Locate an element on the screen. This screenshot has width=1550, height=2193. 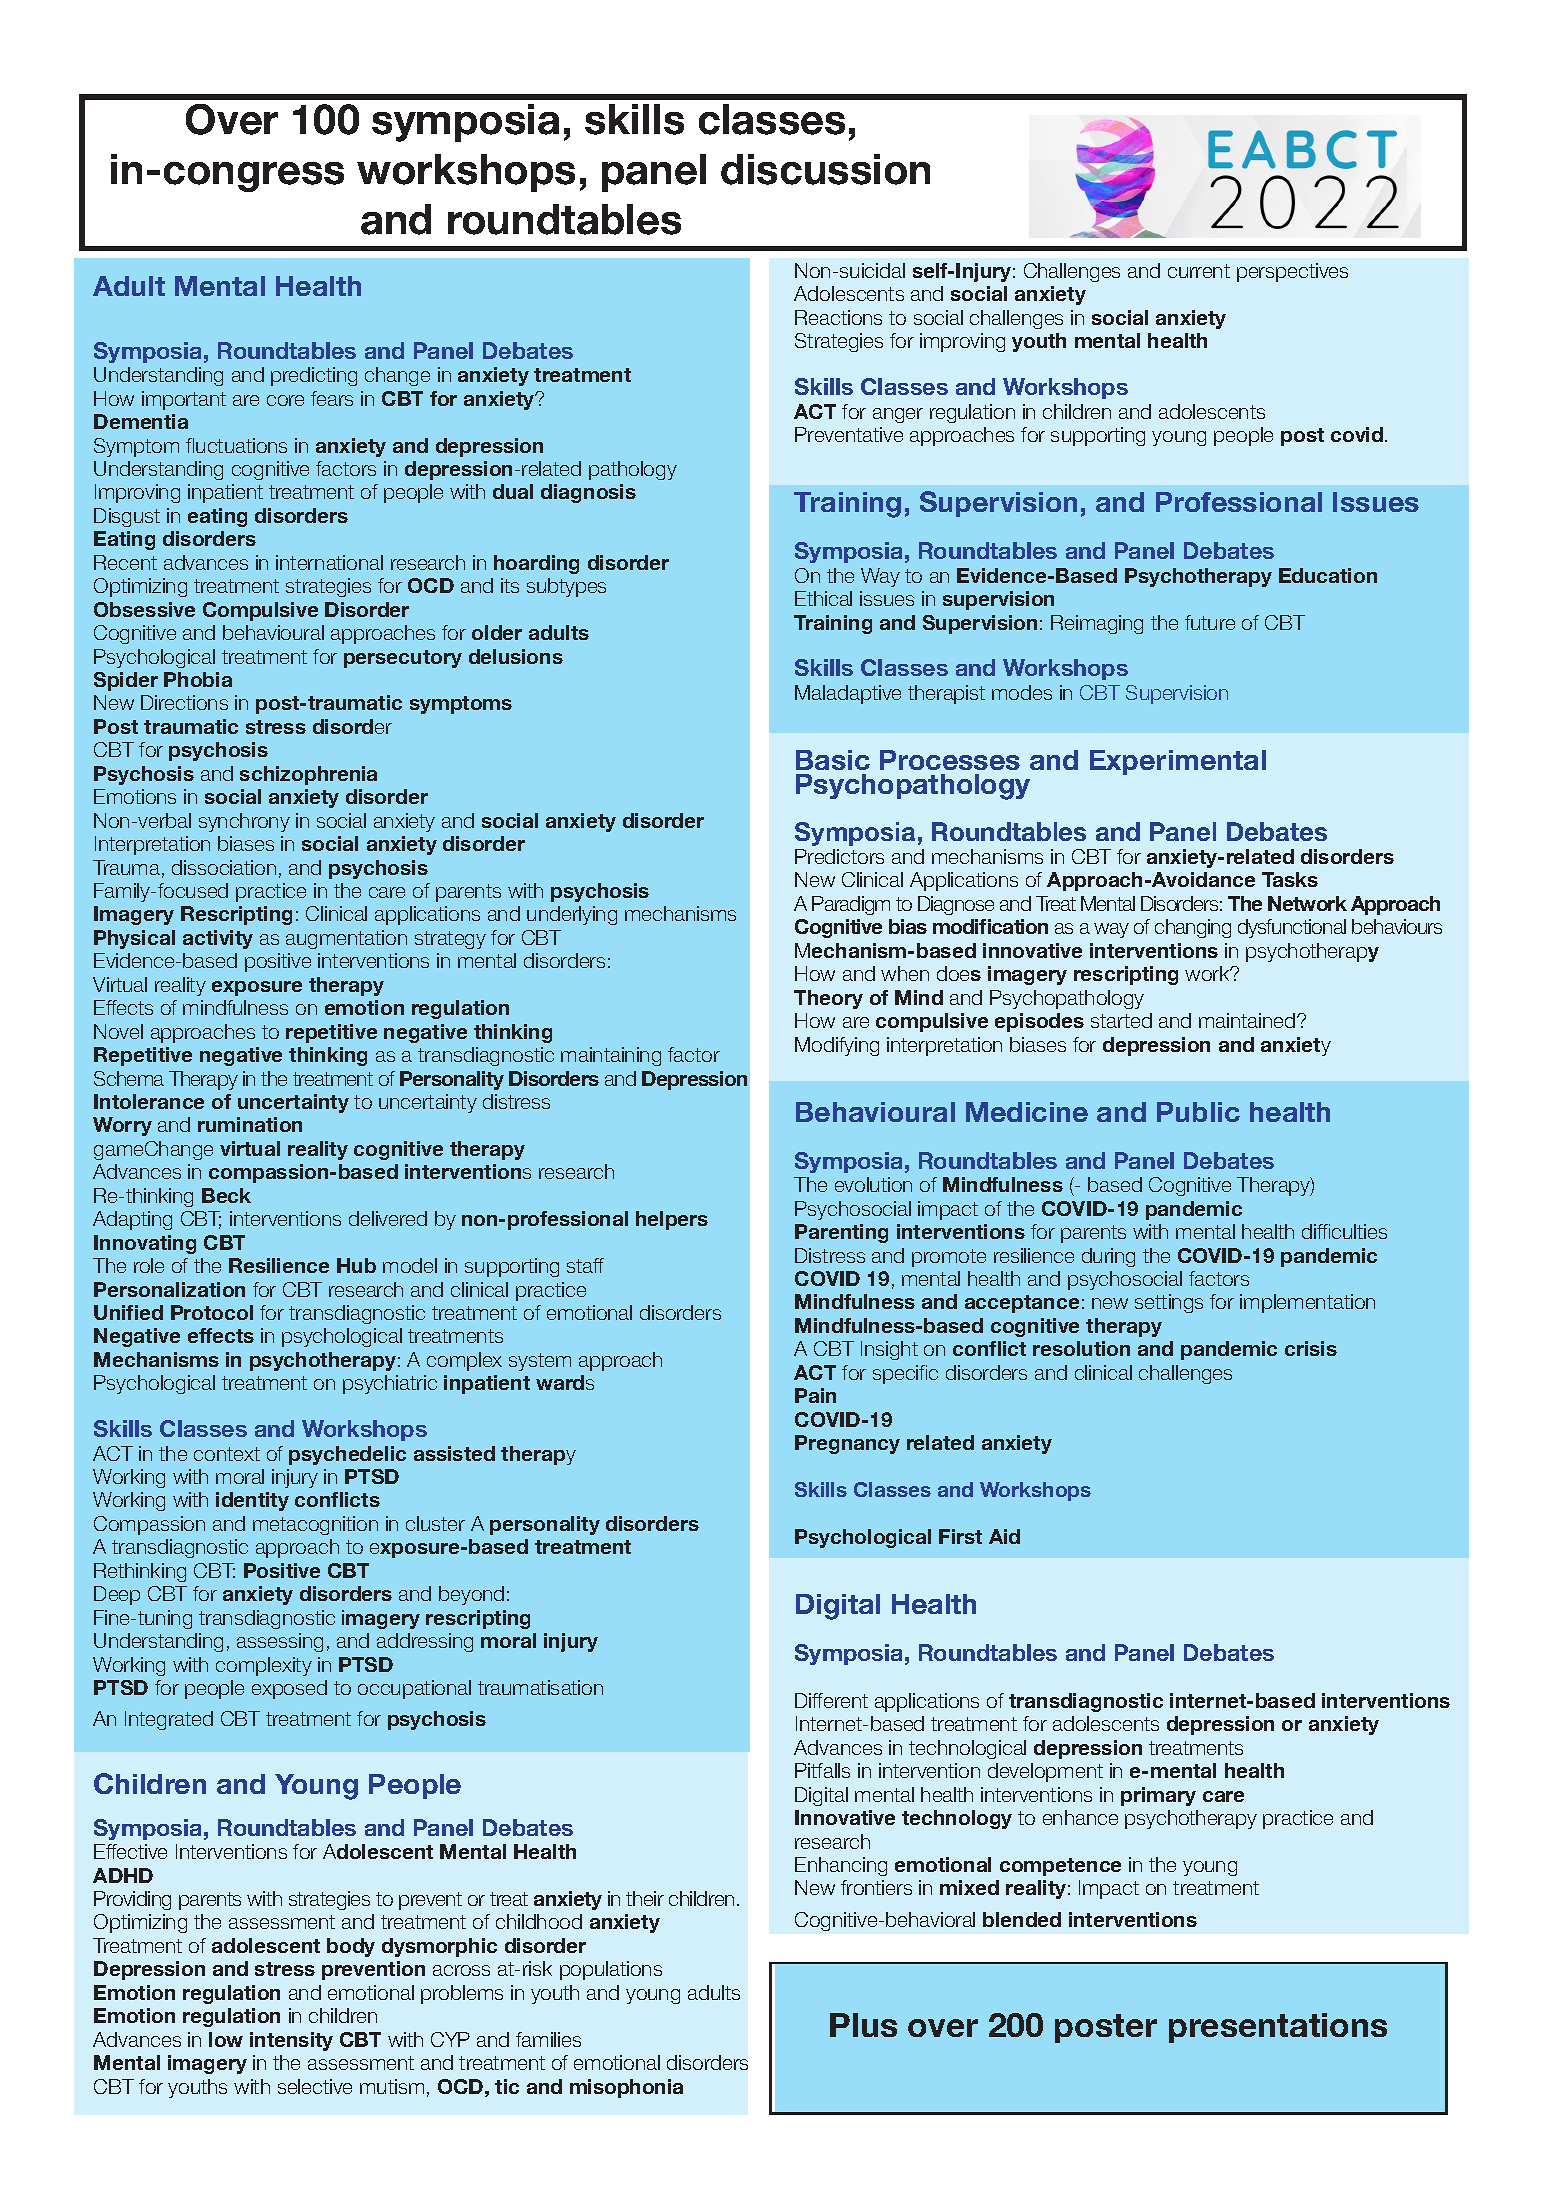
predicting is located at coordinates (314, 376).
